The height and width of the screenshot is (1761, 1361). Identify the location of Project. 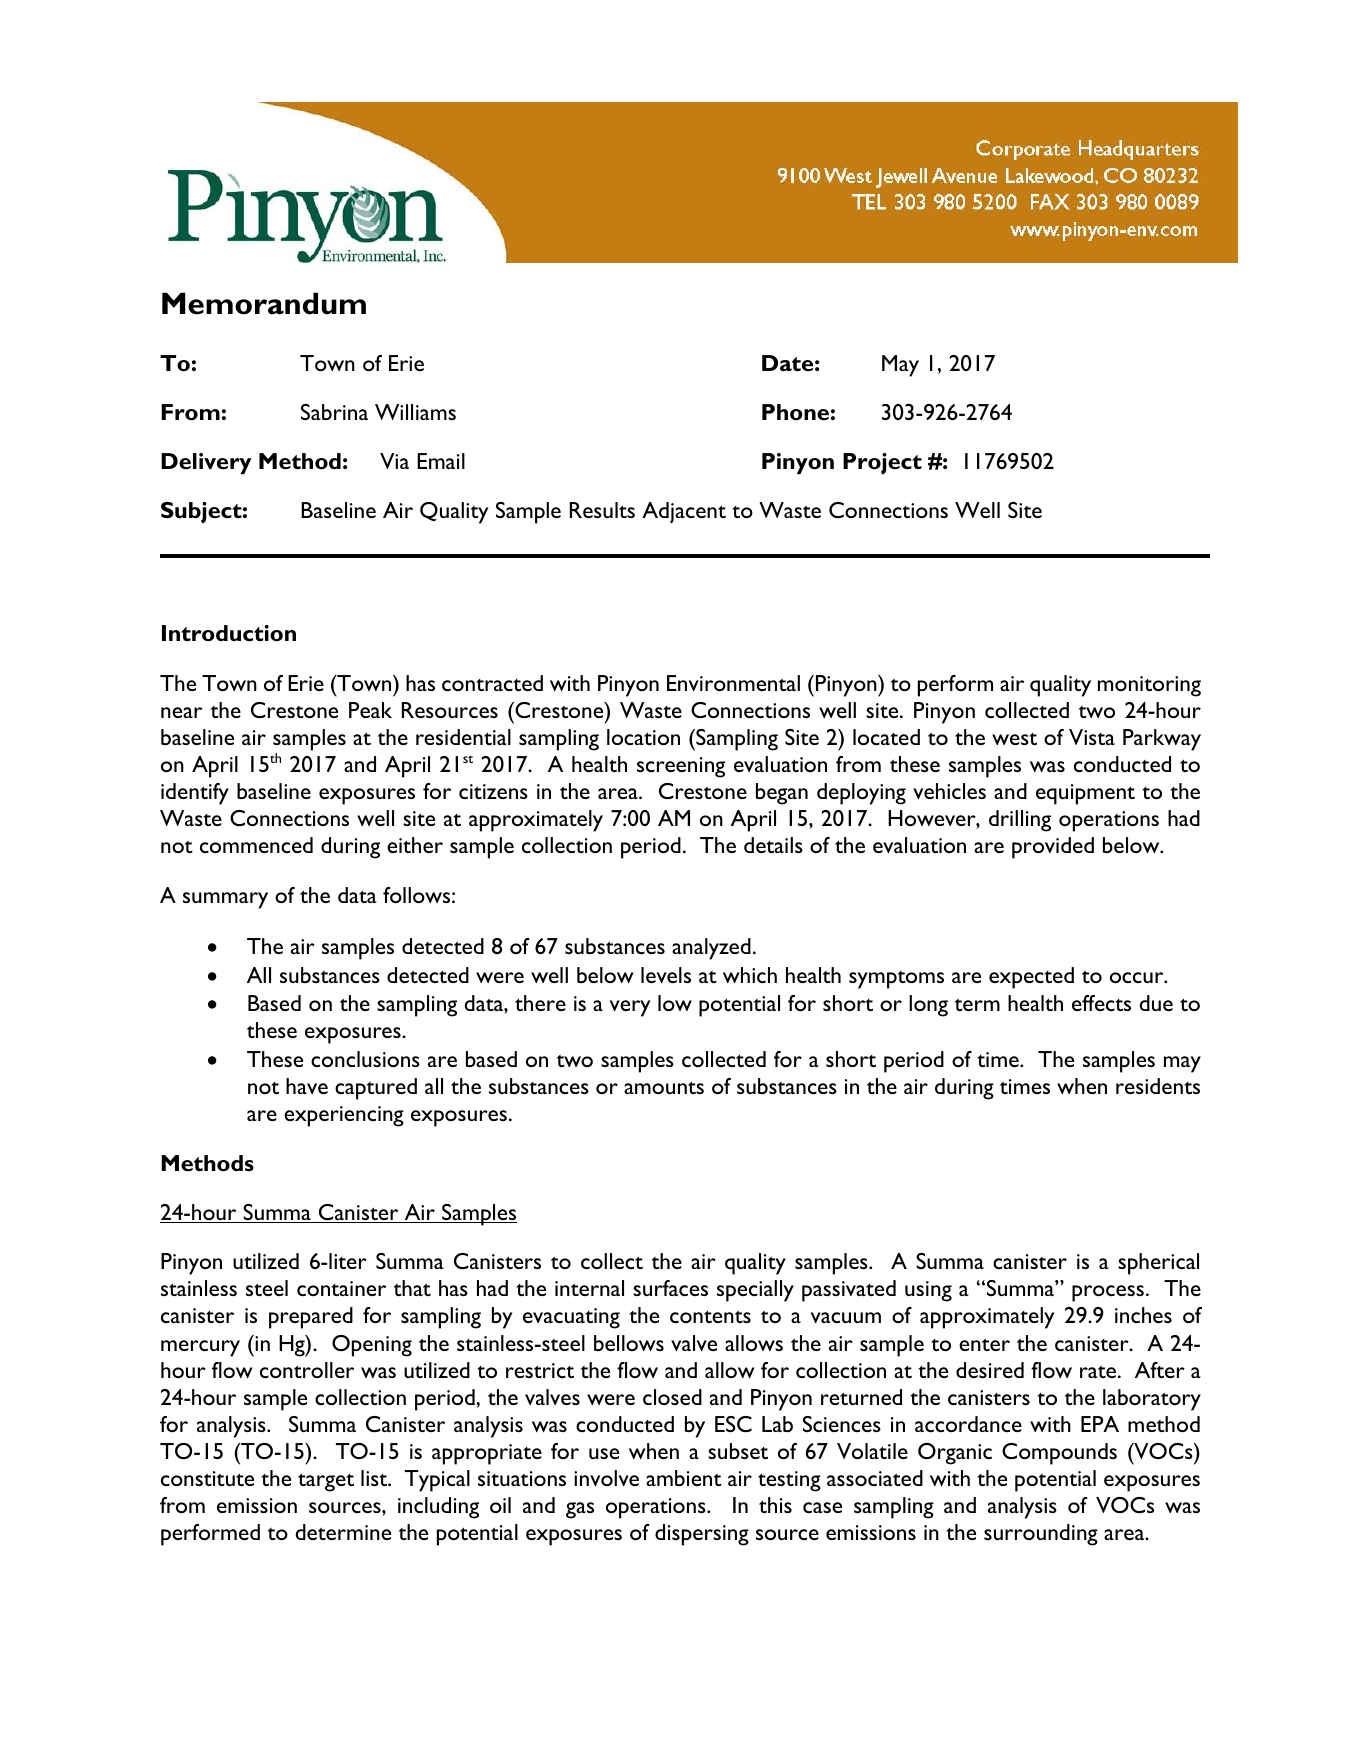
(882, 464).
